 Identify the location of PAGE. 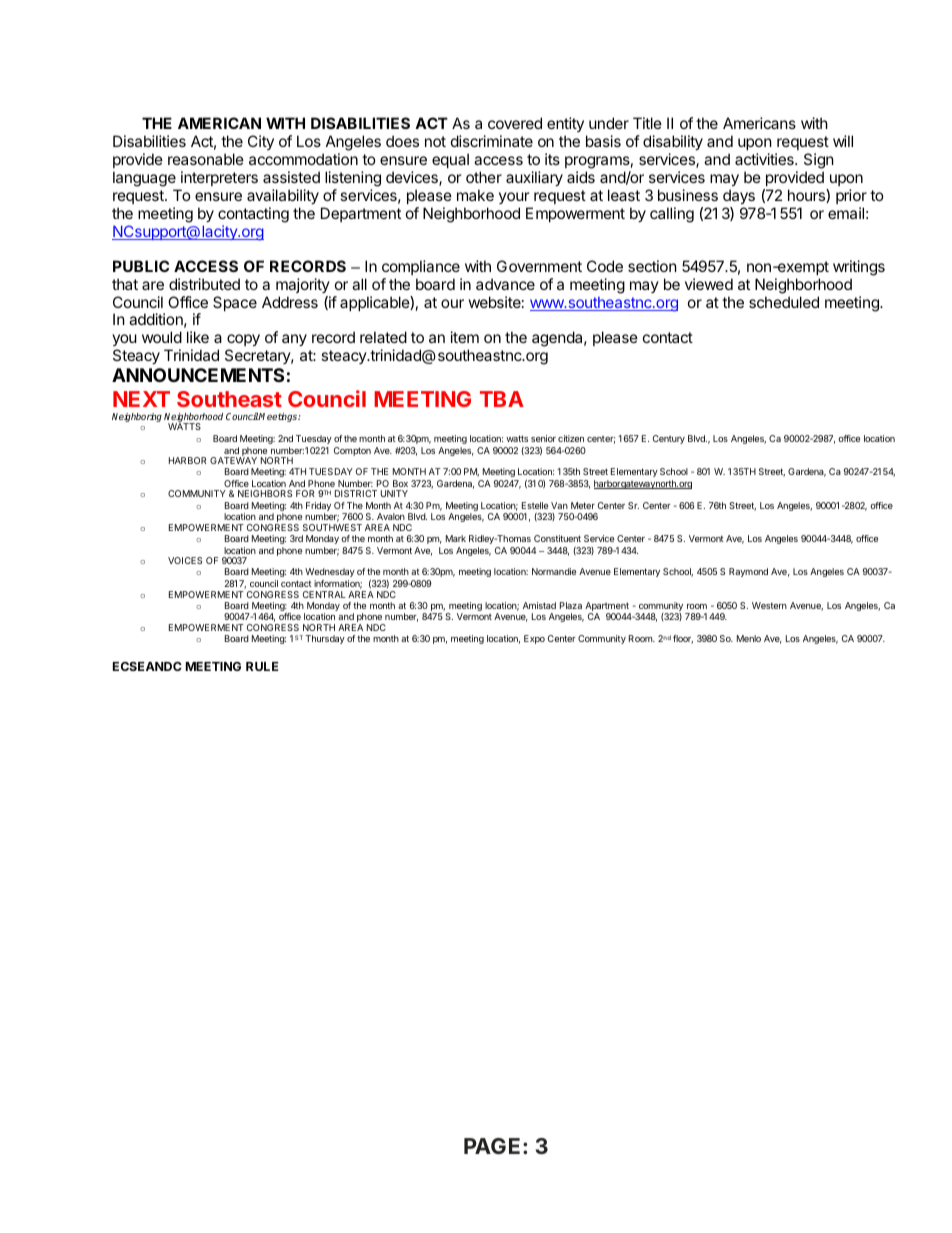
(494, 1146).
